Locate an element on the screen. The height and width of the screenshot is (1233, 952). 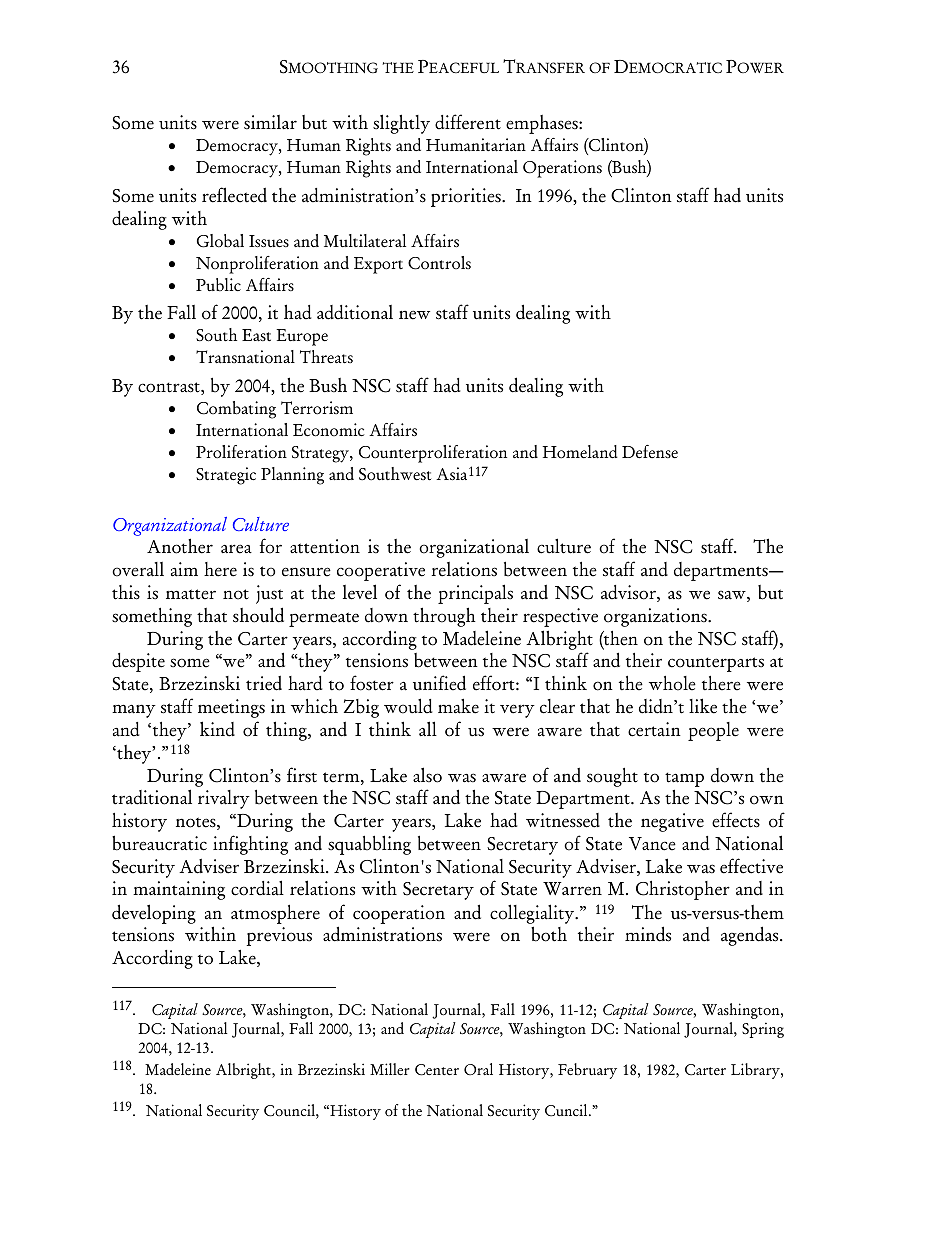
previous is located at coordinates (279, 936).
